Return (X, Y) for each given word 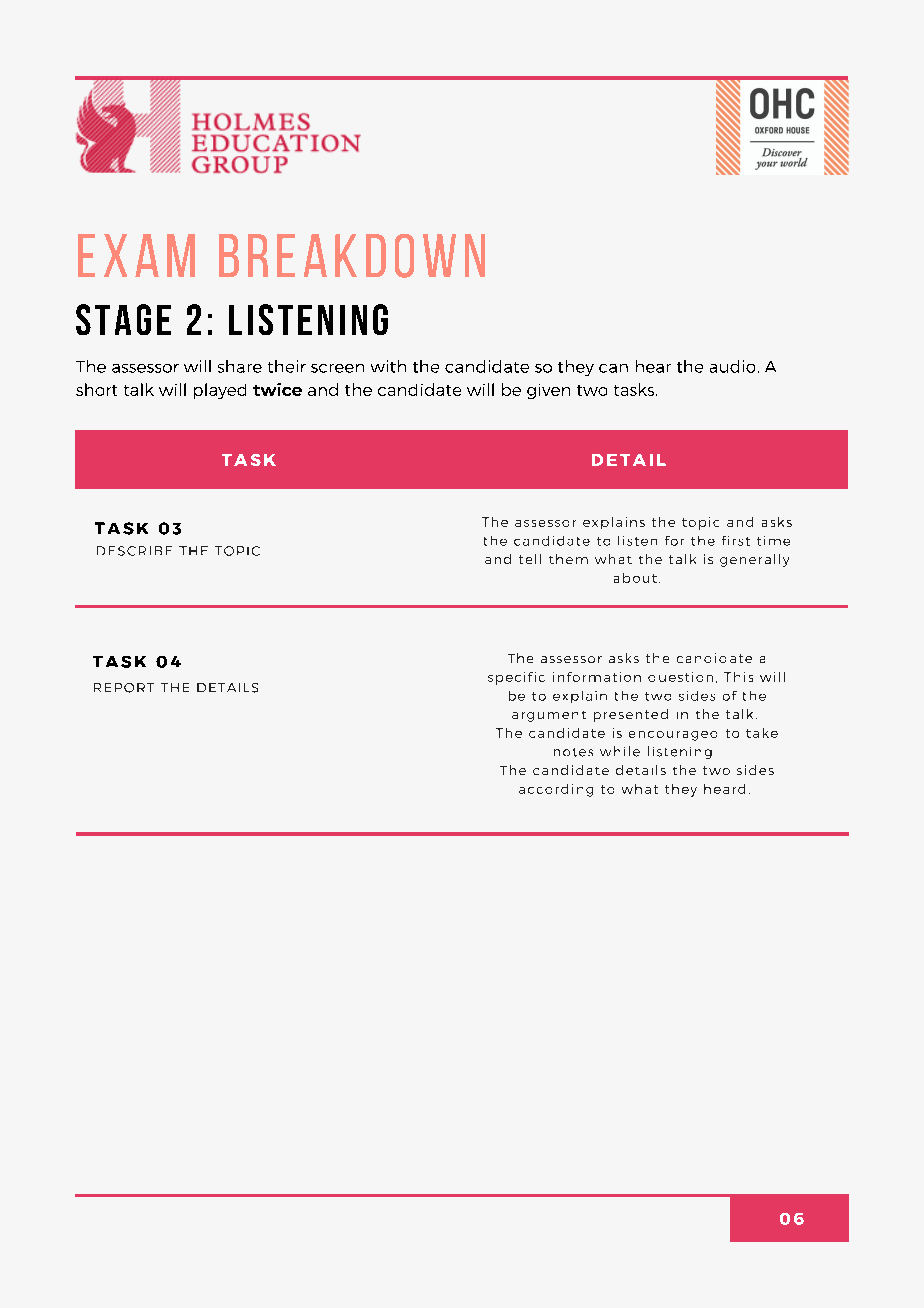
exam (136, 255)
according (556, 790)
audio (732, 366)
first (736, 541)
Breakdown (352, 256)
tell (530, 559)
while (620, 751)
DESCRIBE (134, 551)
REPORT (124, 688)
